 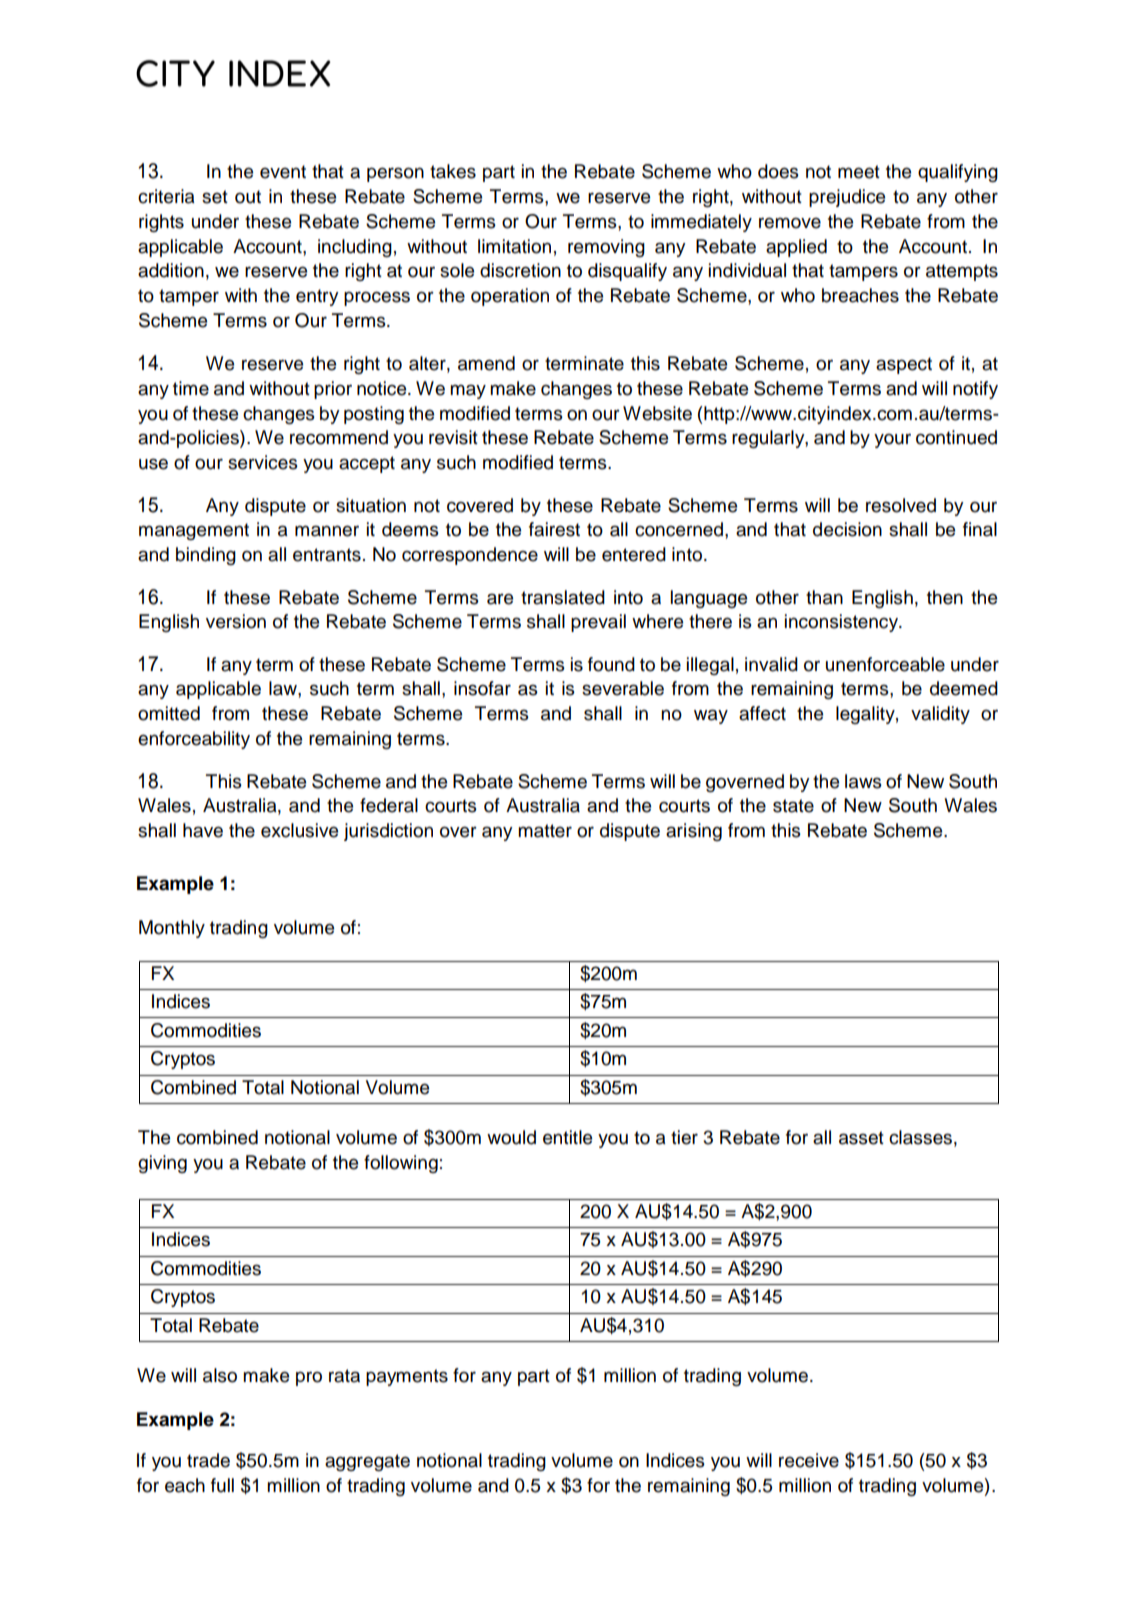 I want to click on payments, so click(x=407, y=1377).
